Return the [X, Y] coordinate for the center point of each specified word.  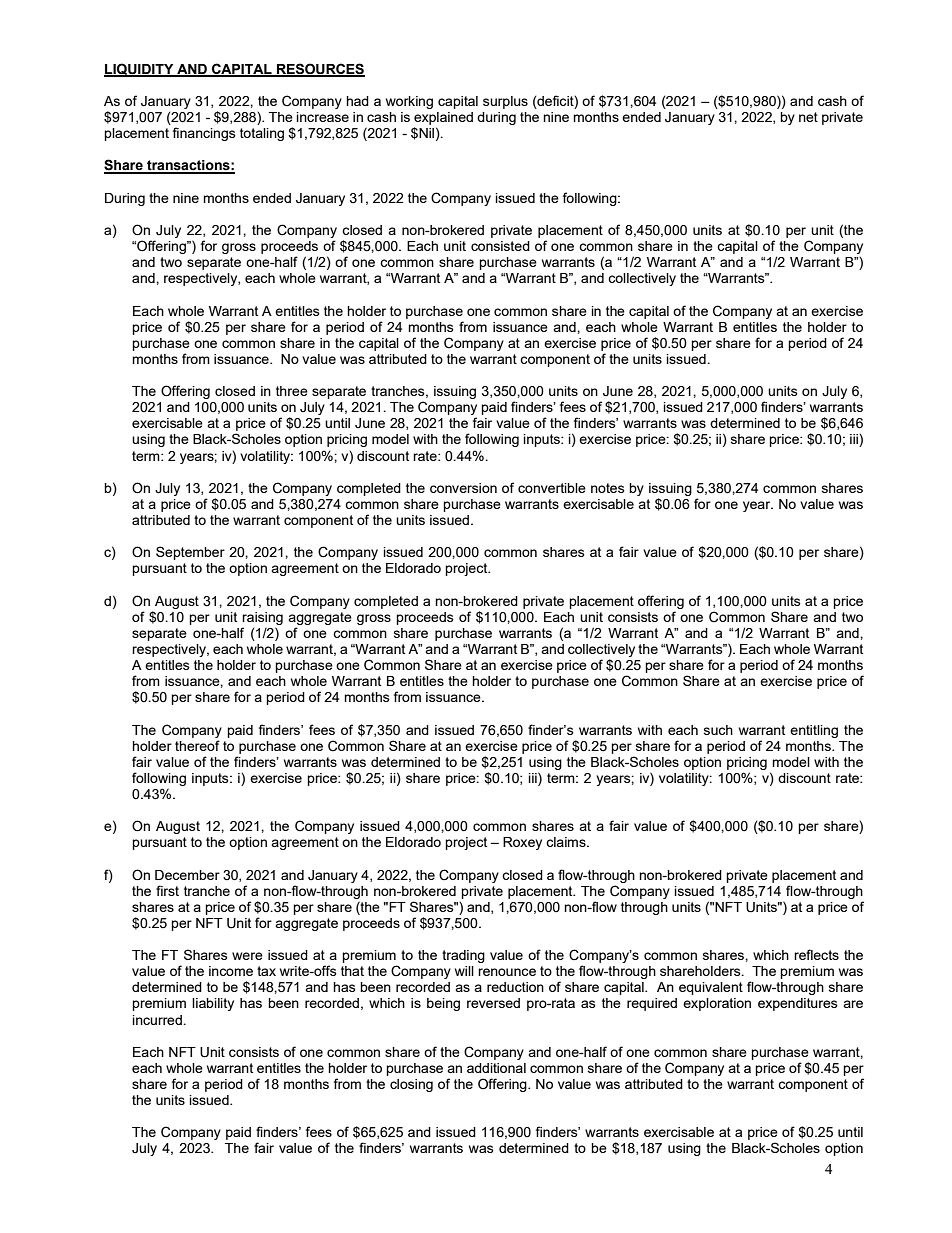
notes [608, 488]
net [808, 117]
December [187, 875]
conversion [463, 488]
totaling [262, 134]
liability [213, 1004]
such [718, 730]
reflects [816, 954]
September [190, 553]
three [292, 391]
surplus [505, 102]
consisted [500, 246]
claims [567, 842]
